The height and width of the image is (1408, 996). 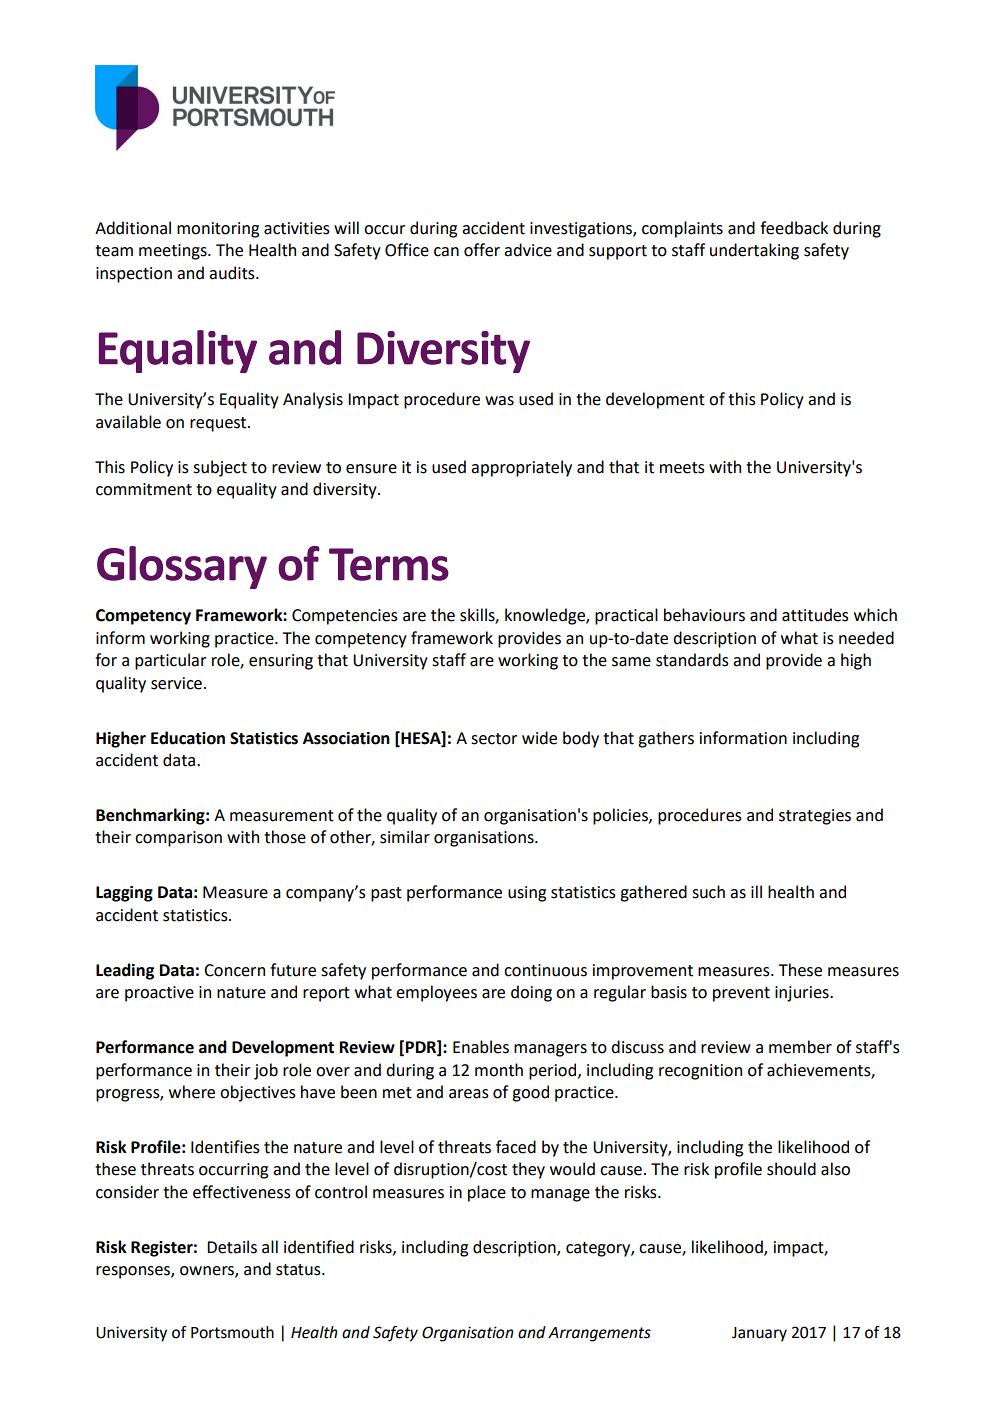 What do you see at coordinates (232, 1332) in the image?
I see `Portsmouth` at bounding box center [232, 1332].
